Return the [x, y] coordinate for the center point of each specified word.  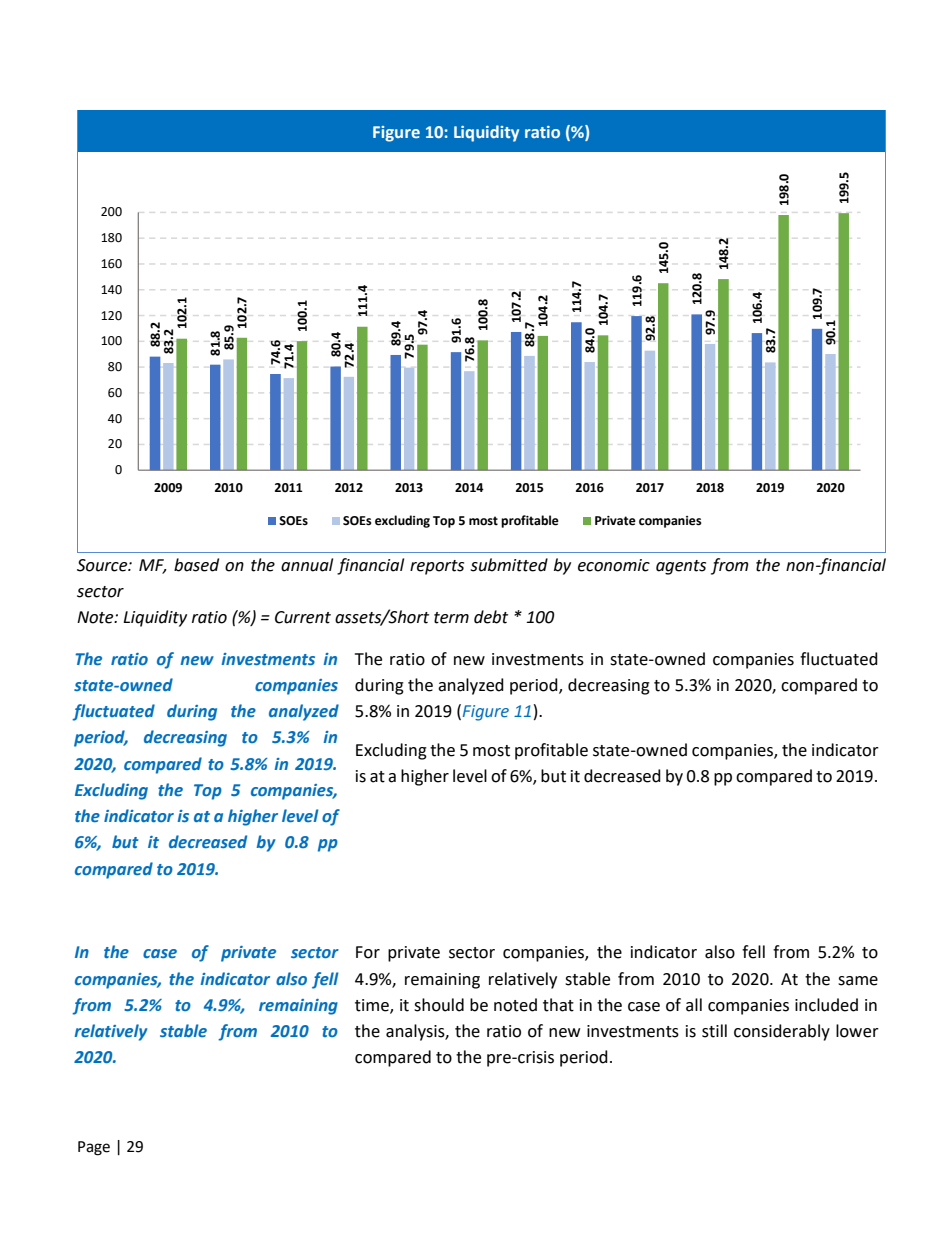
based [196, 565]
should [439, 1005]
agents [681, 567]
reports [437, 567]
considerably [782, 1032]
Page [94, 1148]
